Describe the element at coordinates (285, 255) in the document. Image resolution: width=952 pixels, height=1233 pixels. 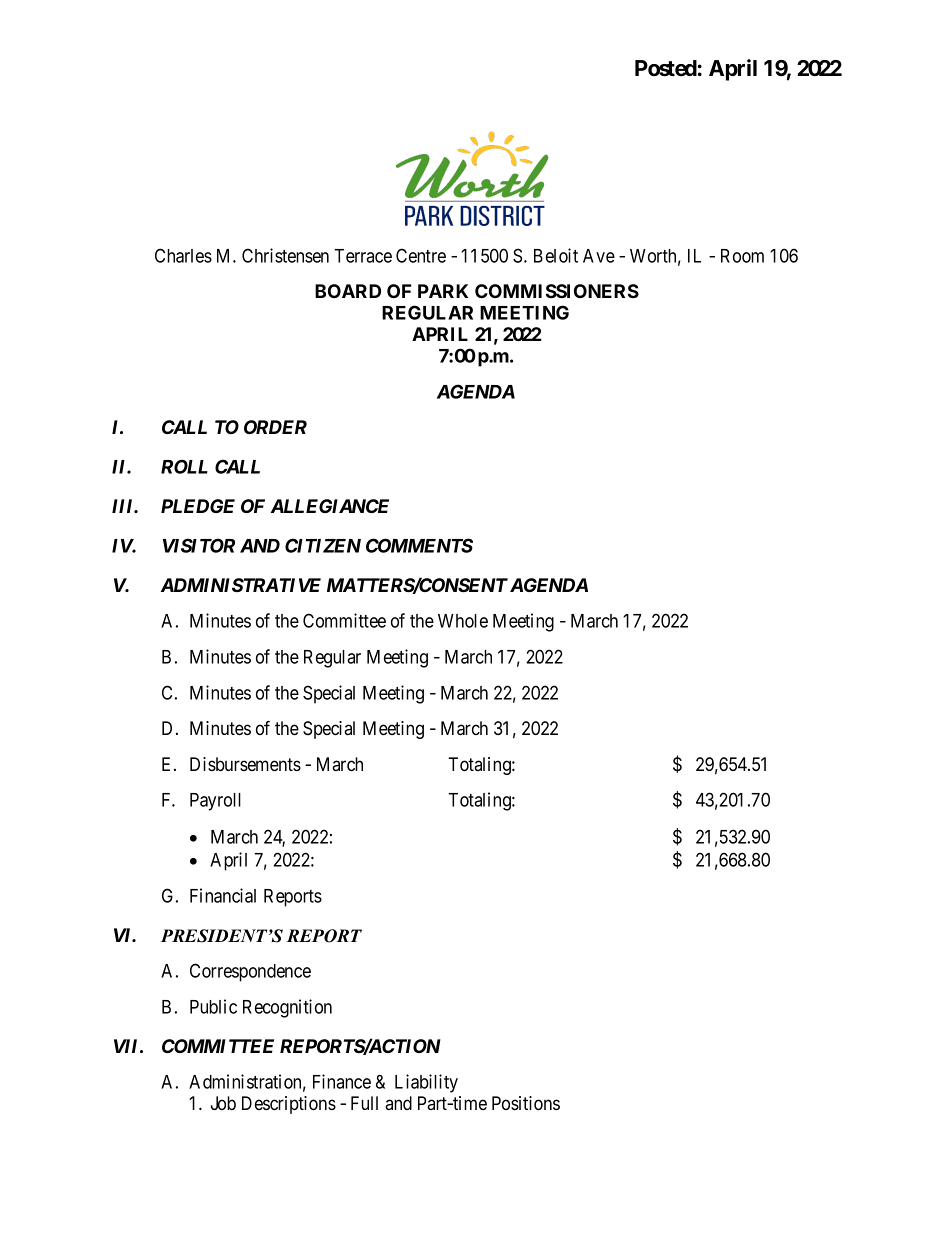
I see `Christensen` at that location.
